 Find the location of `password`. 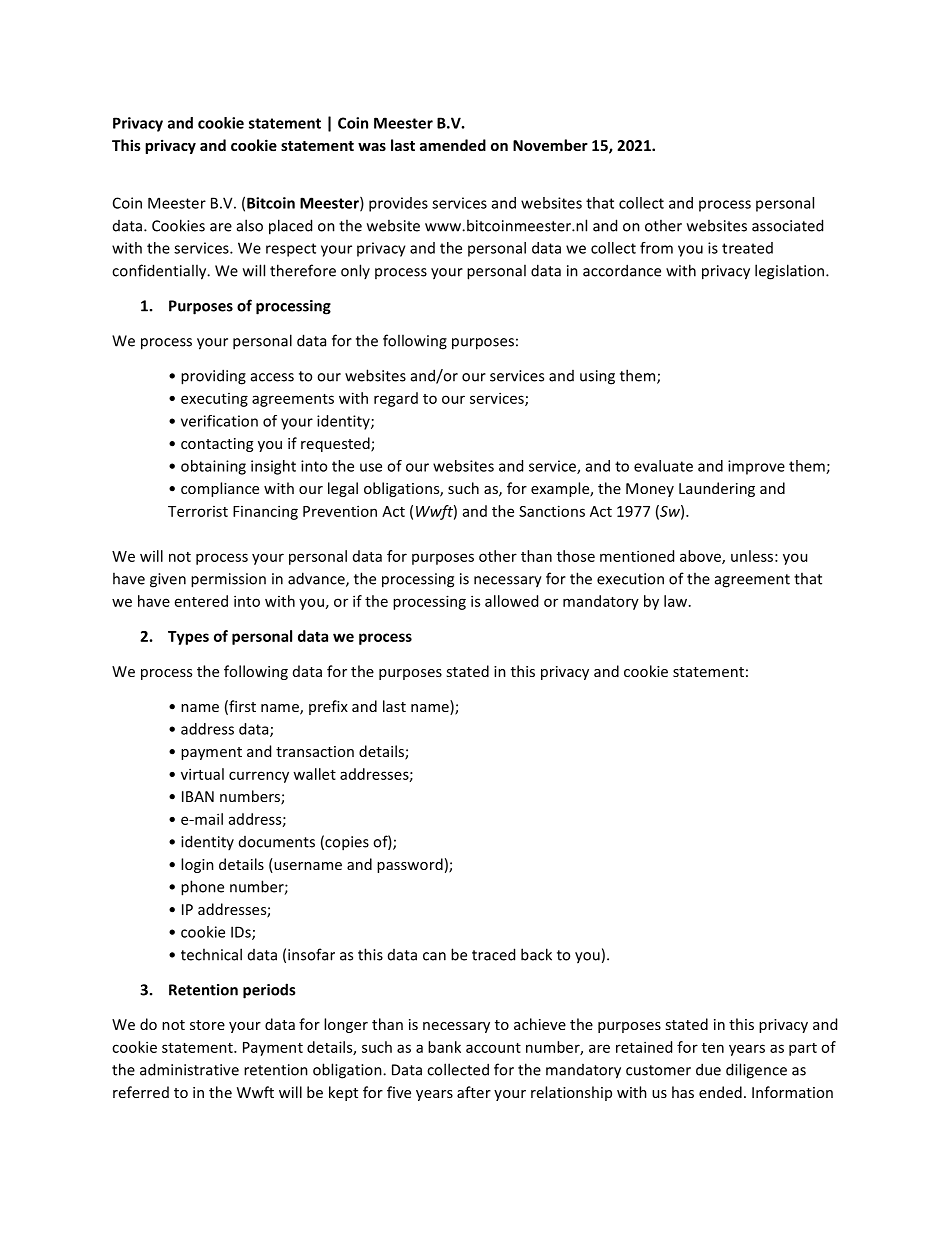

password is located at coordinates (410, 865).
